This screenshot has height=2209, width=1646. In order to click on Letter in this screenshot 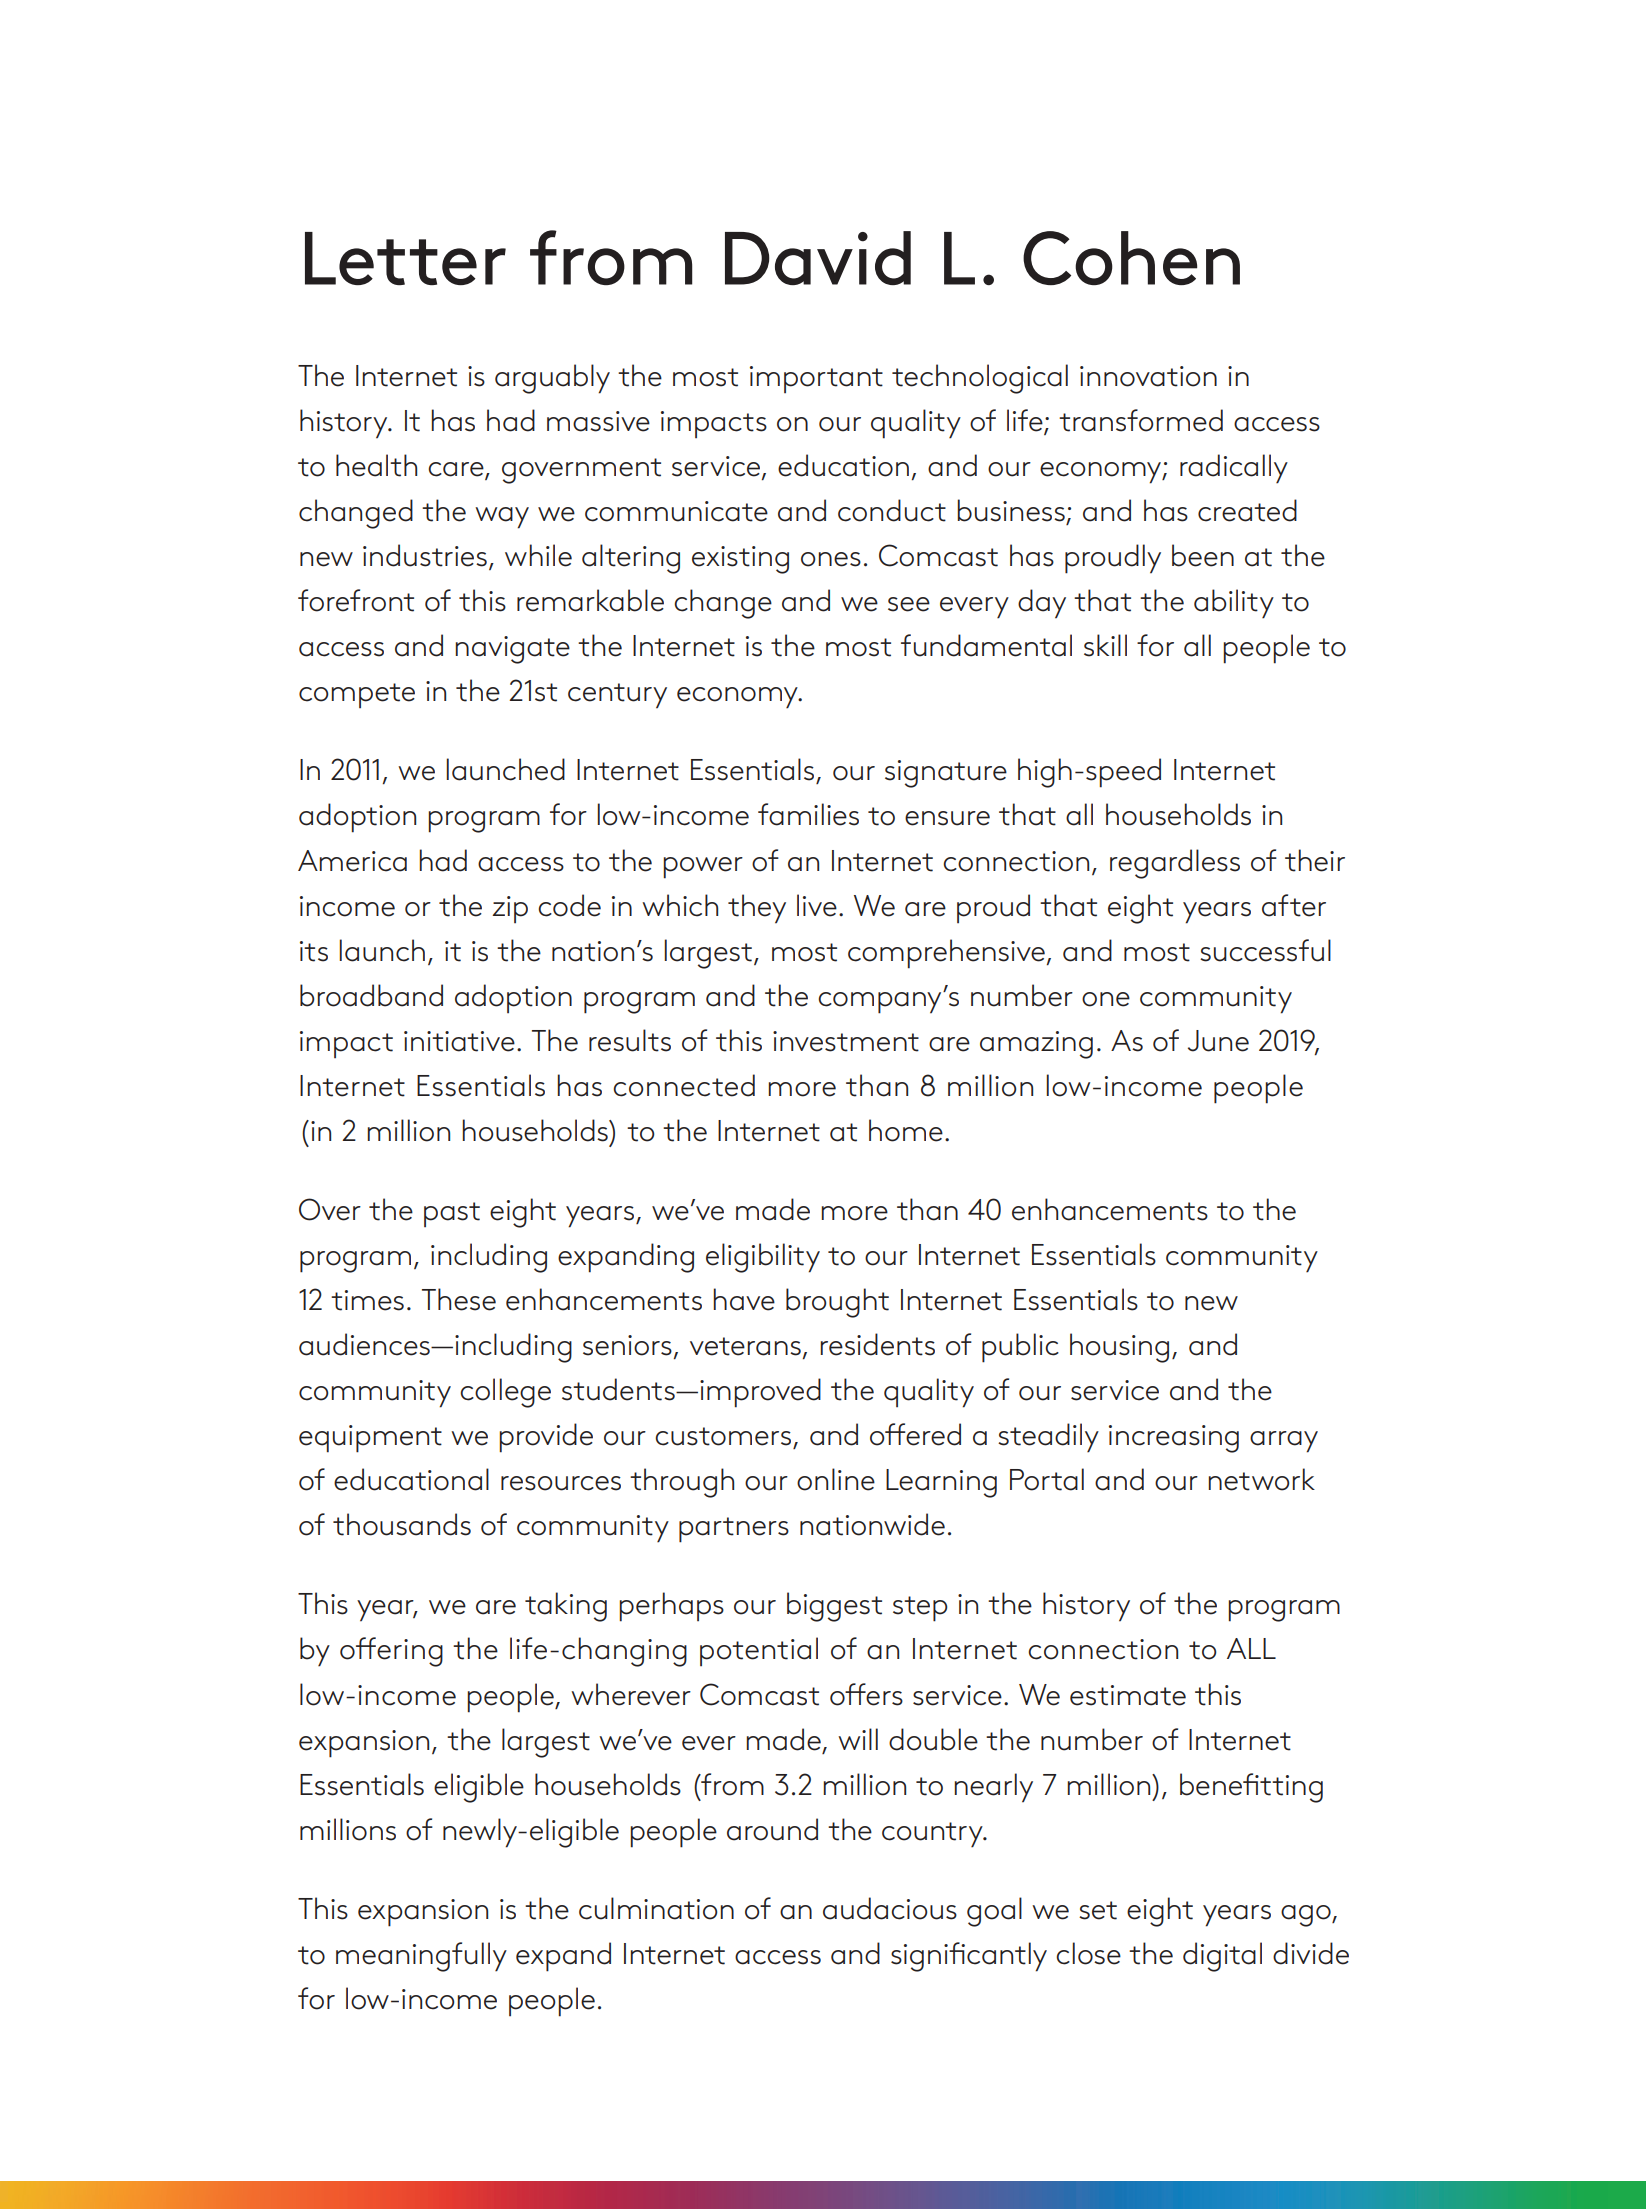, I will do `click(405, 258)`.
